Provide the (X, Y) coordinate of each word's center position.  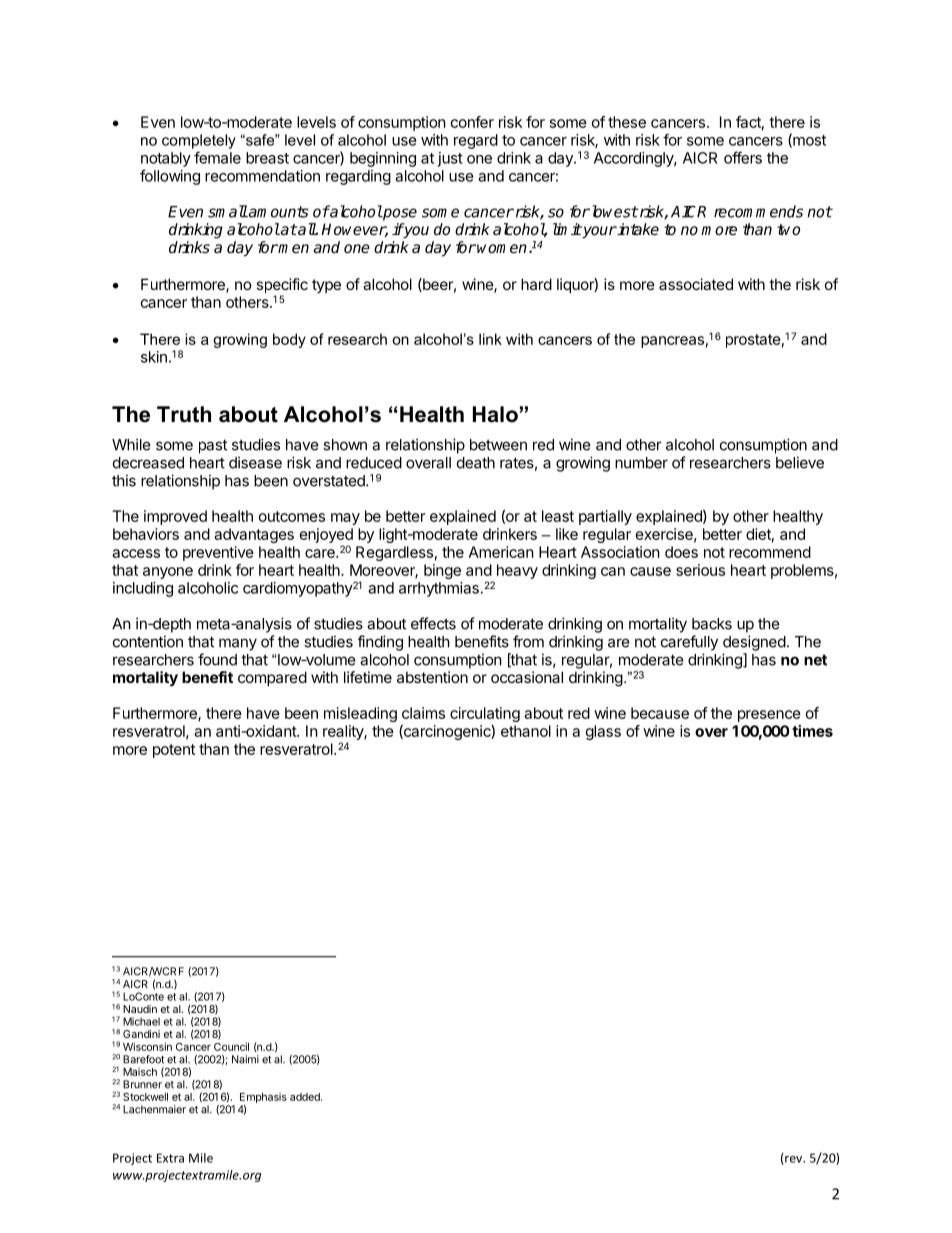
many (238, 644)
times (812, 731)
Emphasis (263, 1098)
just (450, 159)
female (217, 157)
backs (712, 624)
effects (433, 623)
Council (231, 1046)
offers (743, 157)
